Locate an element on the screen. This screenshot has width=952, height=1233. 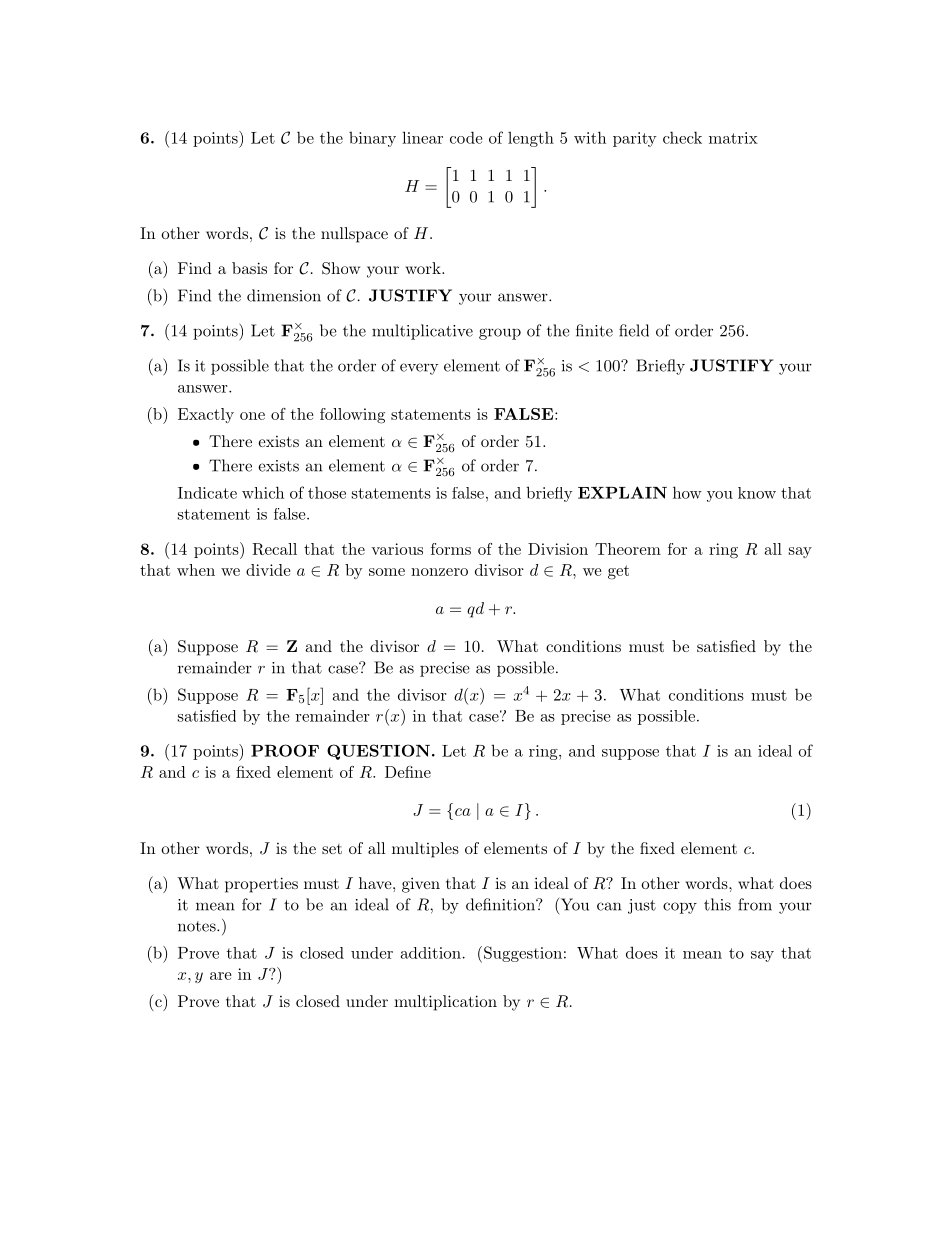
are is located at coordinates (221, 976).
